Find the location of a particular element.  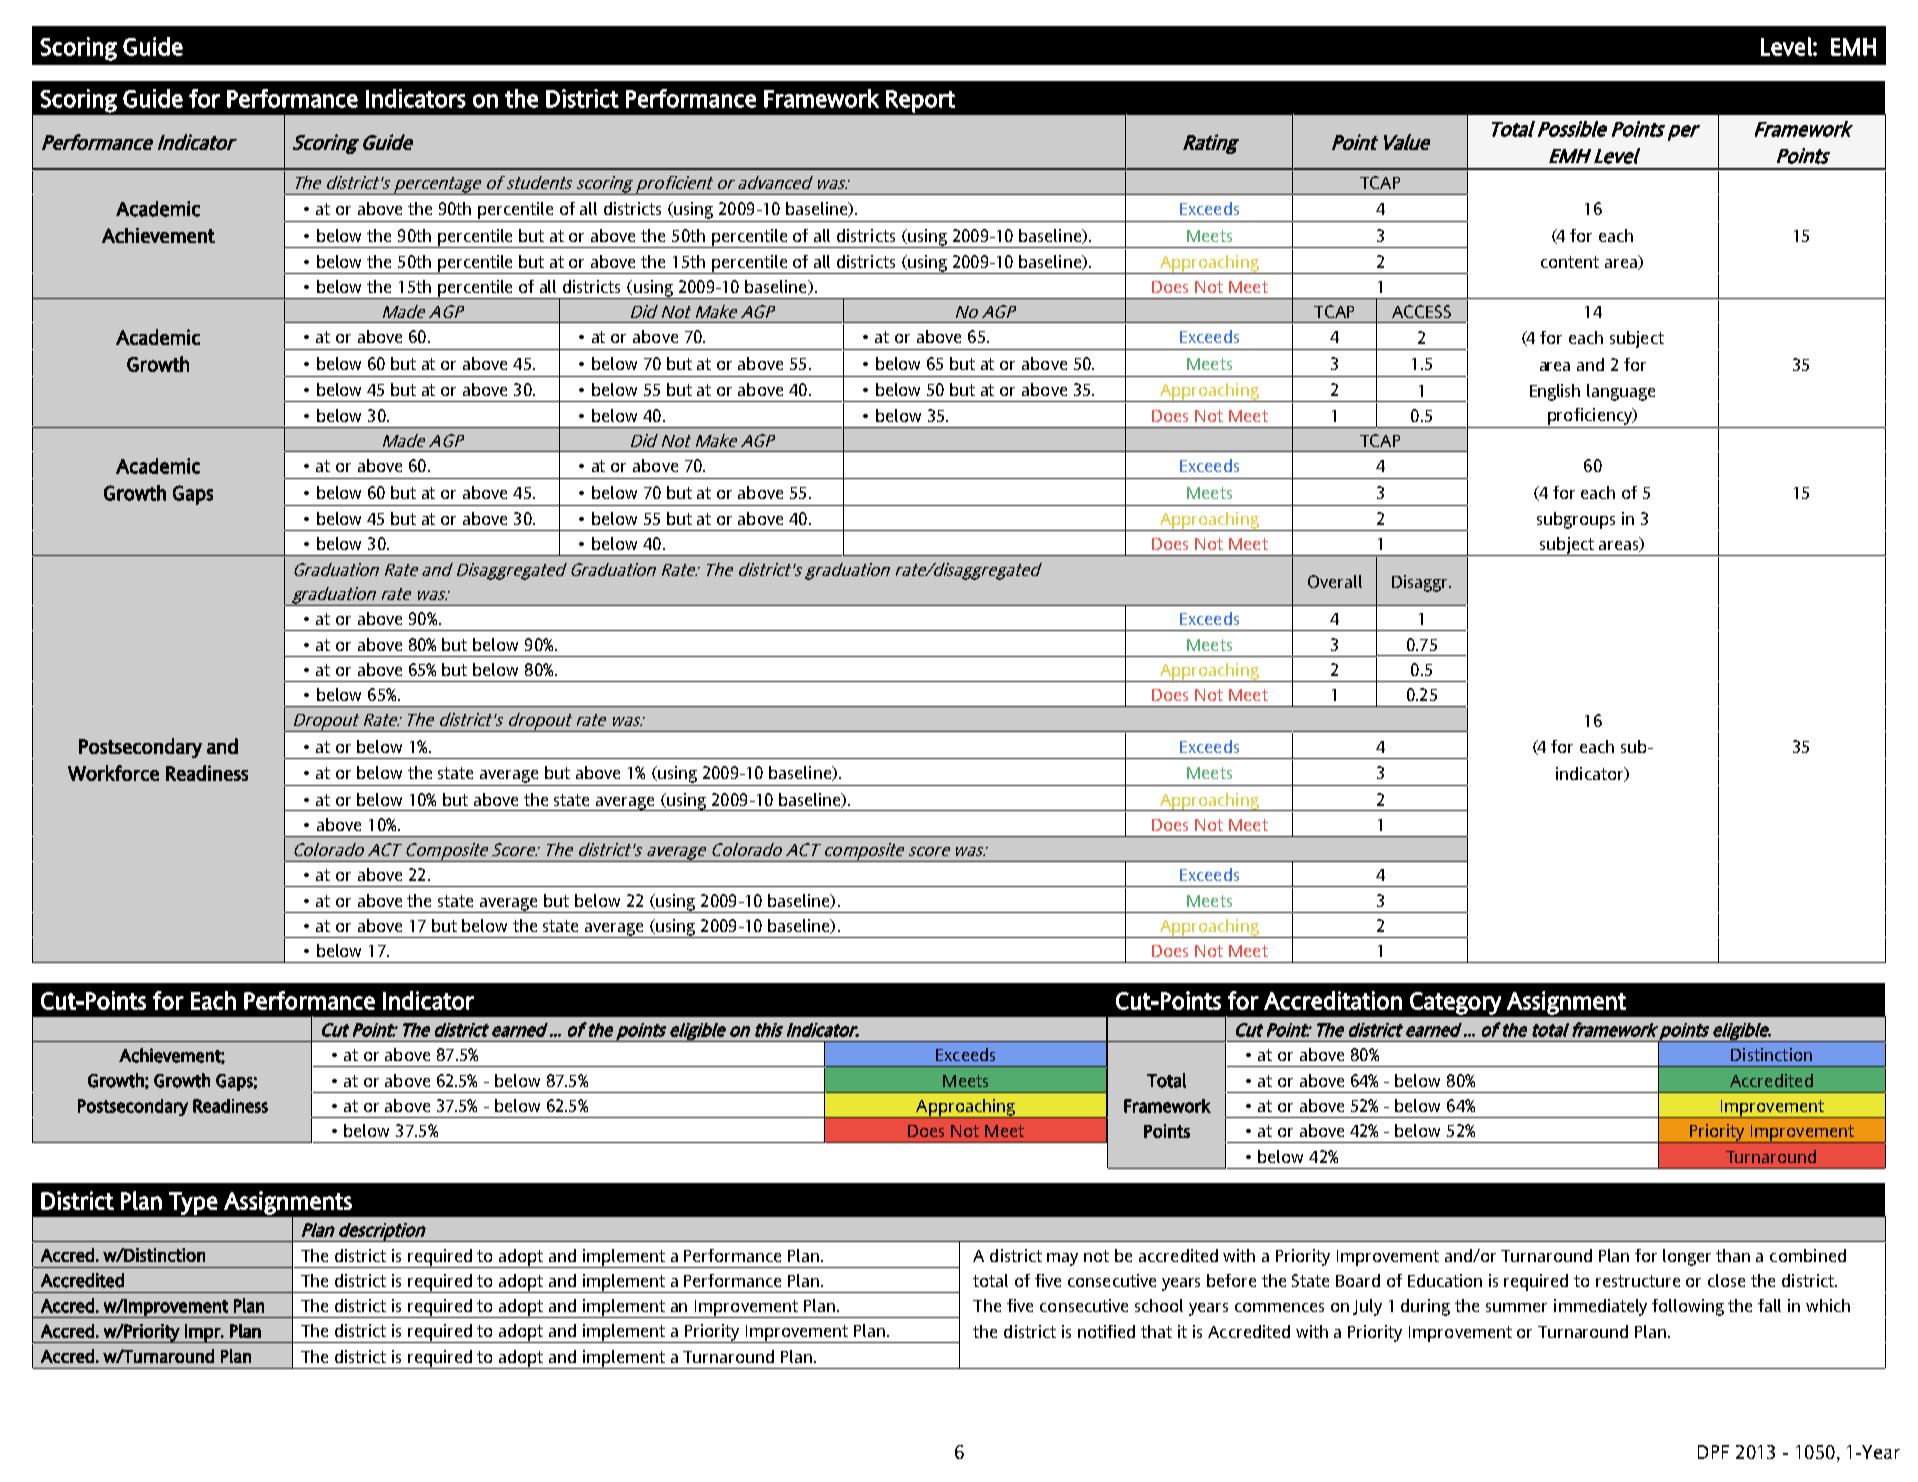

Report is located at coordinates (920, 101).
